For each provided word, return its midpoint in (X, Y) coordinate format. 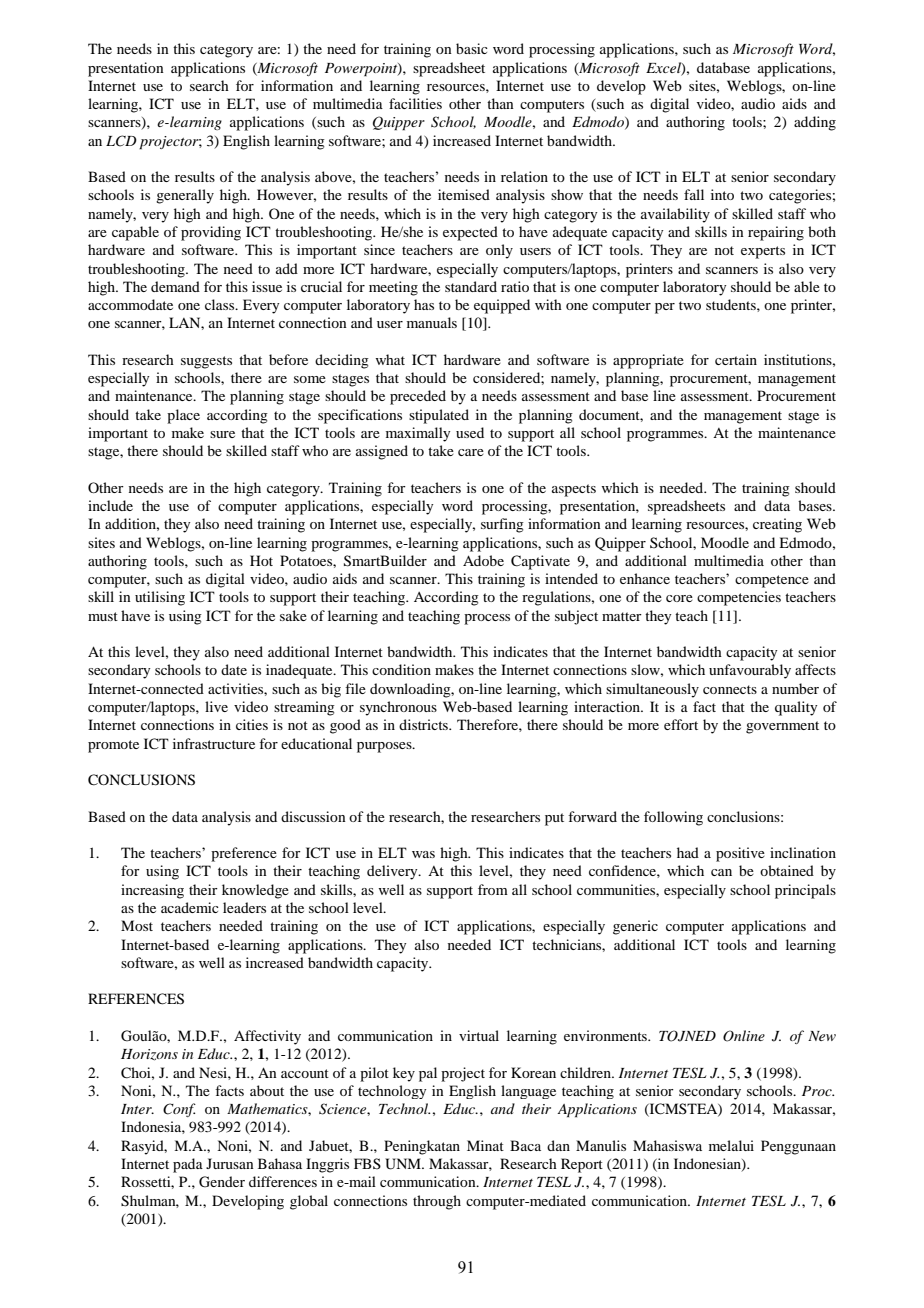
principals (805, 891)
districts (424, 724)
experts (763, 252)
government (782, 727)
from (493, 889)
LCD (121, 141)
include (110, 505)
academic (190, 907)
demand (175, 286)
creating (777, 525)
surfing (502, 525)
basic (472, 48)
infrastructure (214, 743)
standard (471, 286)
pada (188, 1165)
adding (815, 123)
